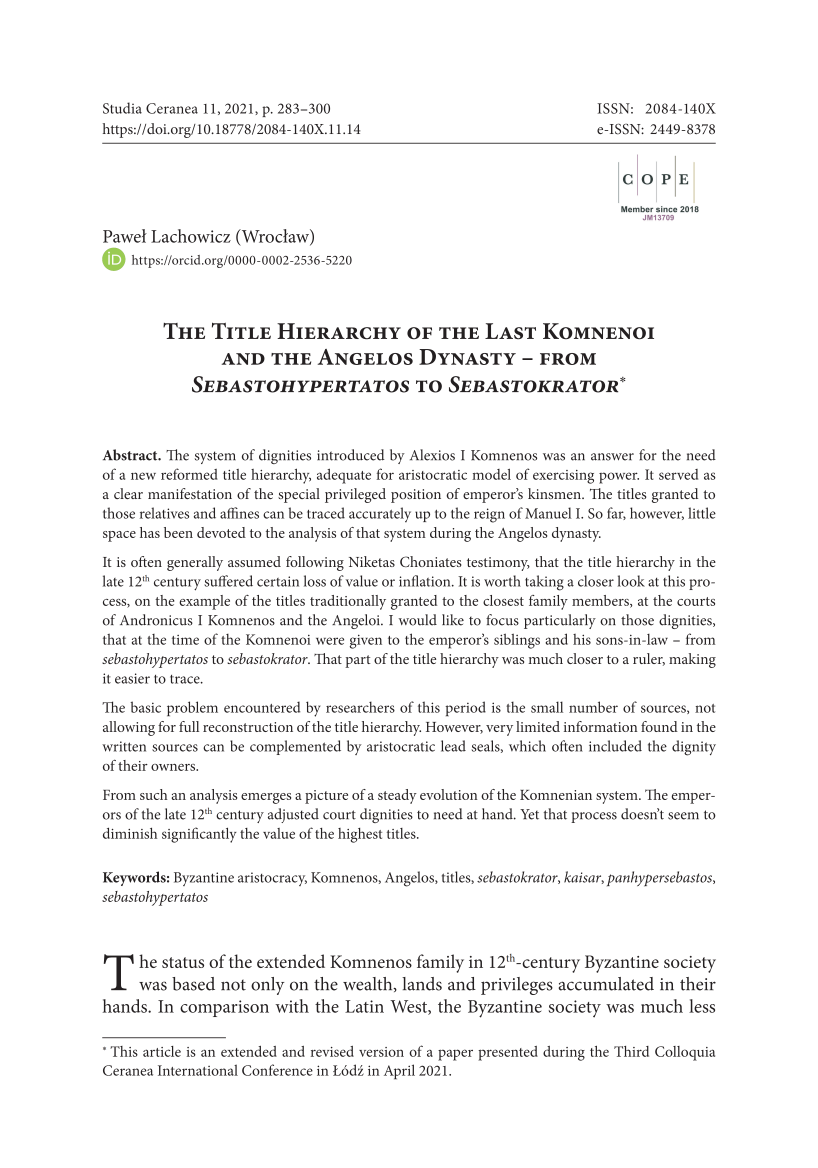  What do you see at coordinates (162, 1051) in the image?
I see `article` at bounding box center [162, 1051].
